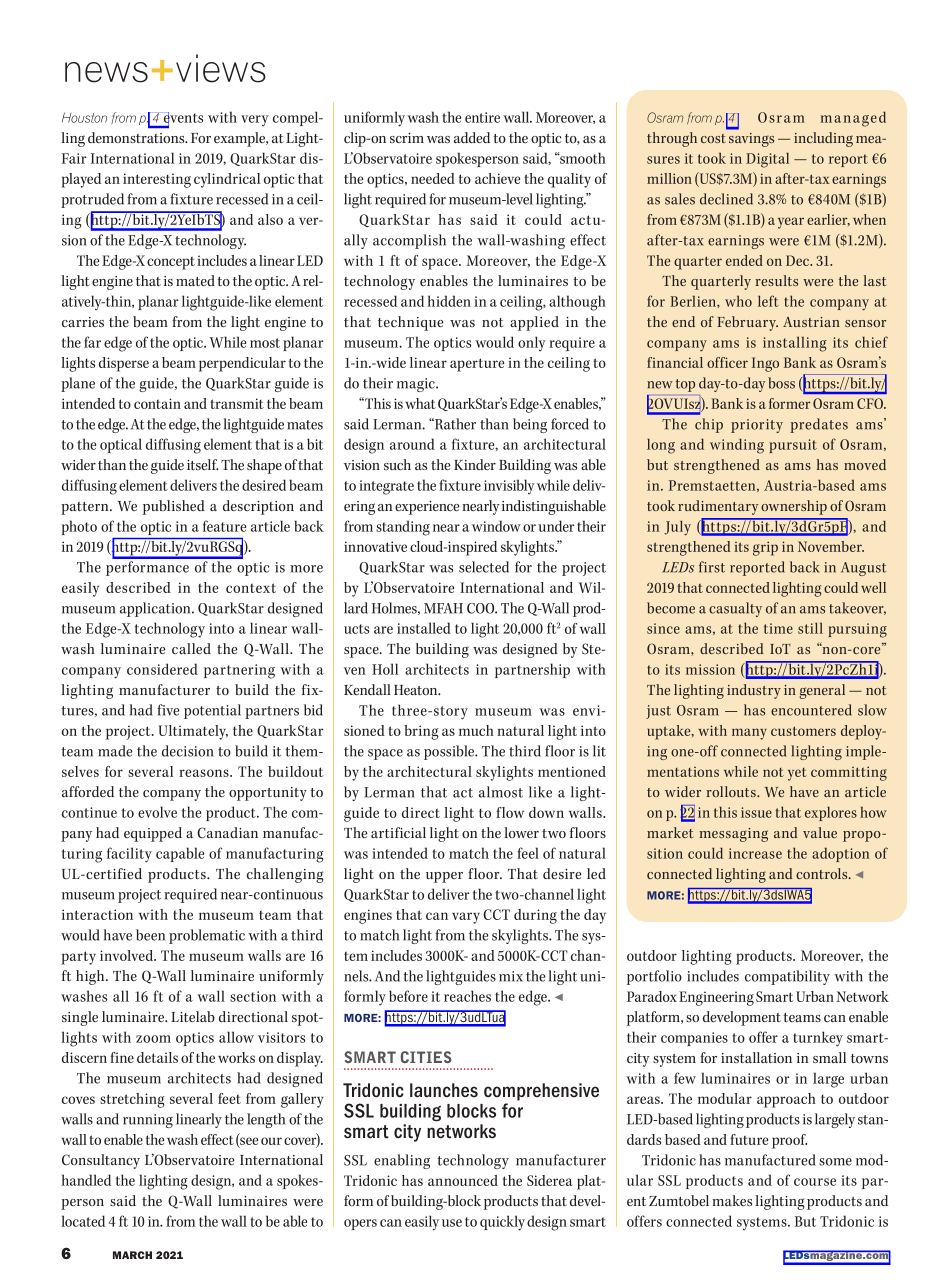 The height and width of the image is (1288, 950). I want to click on added, so click(472, 137).
